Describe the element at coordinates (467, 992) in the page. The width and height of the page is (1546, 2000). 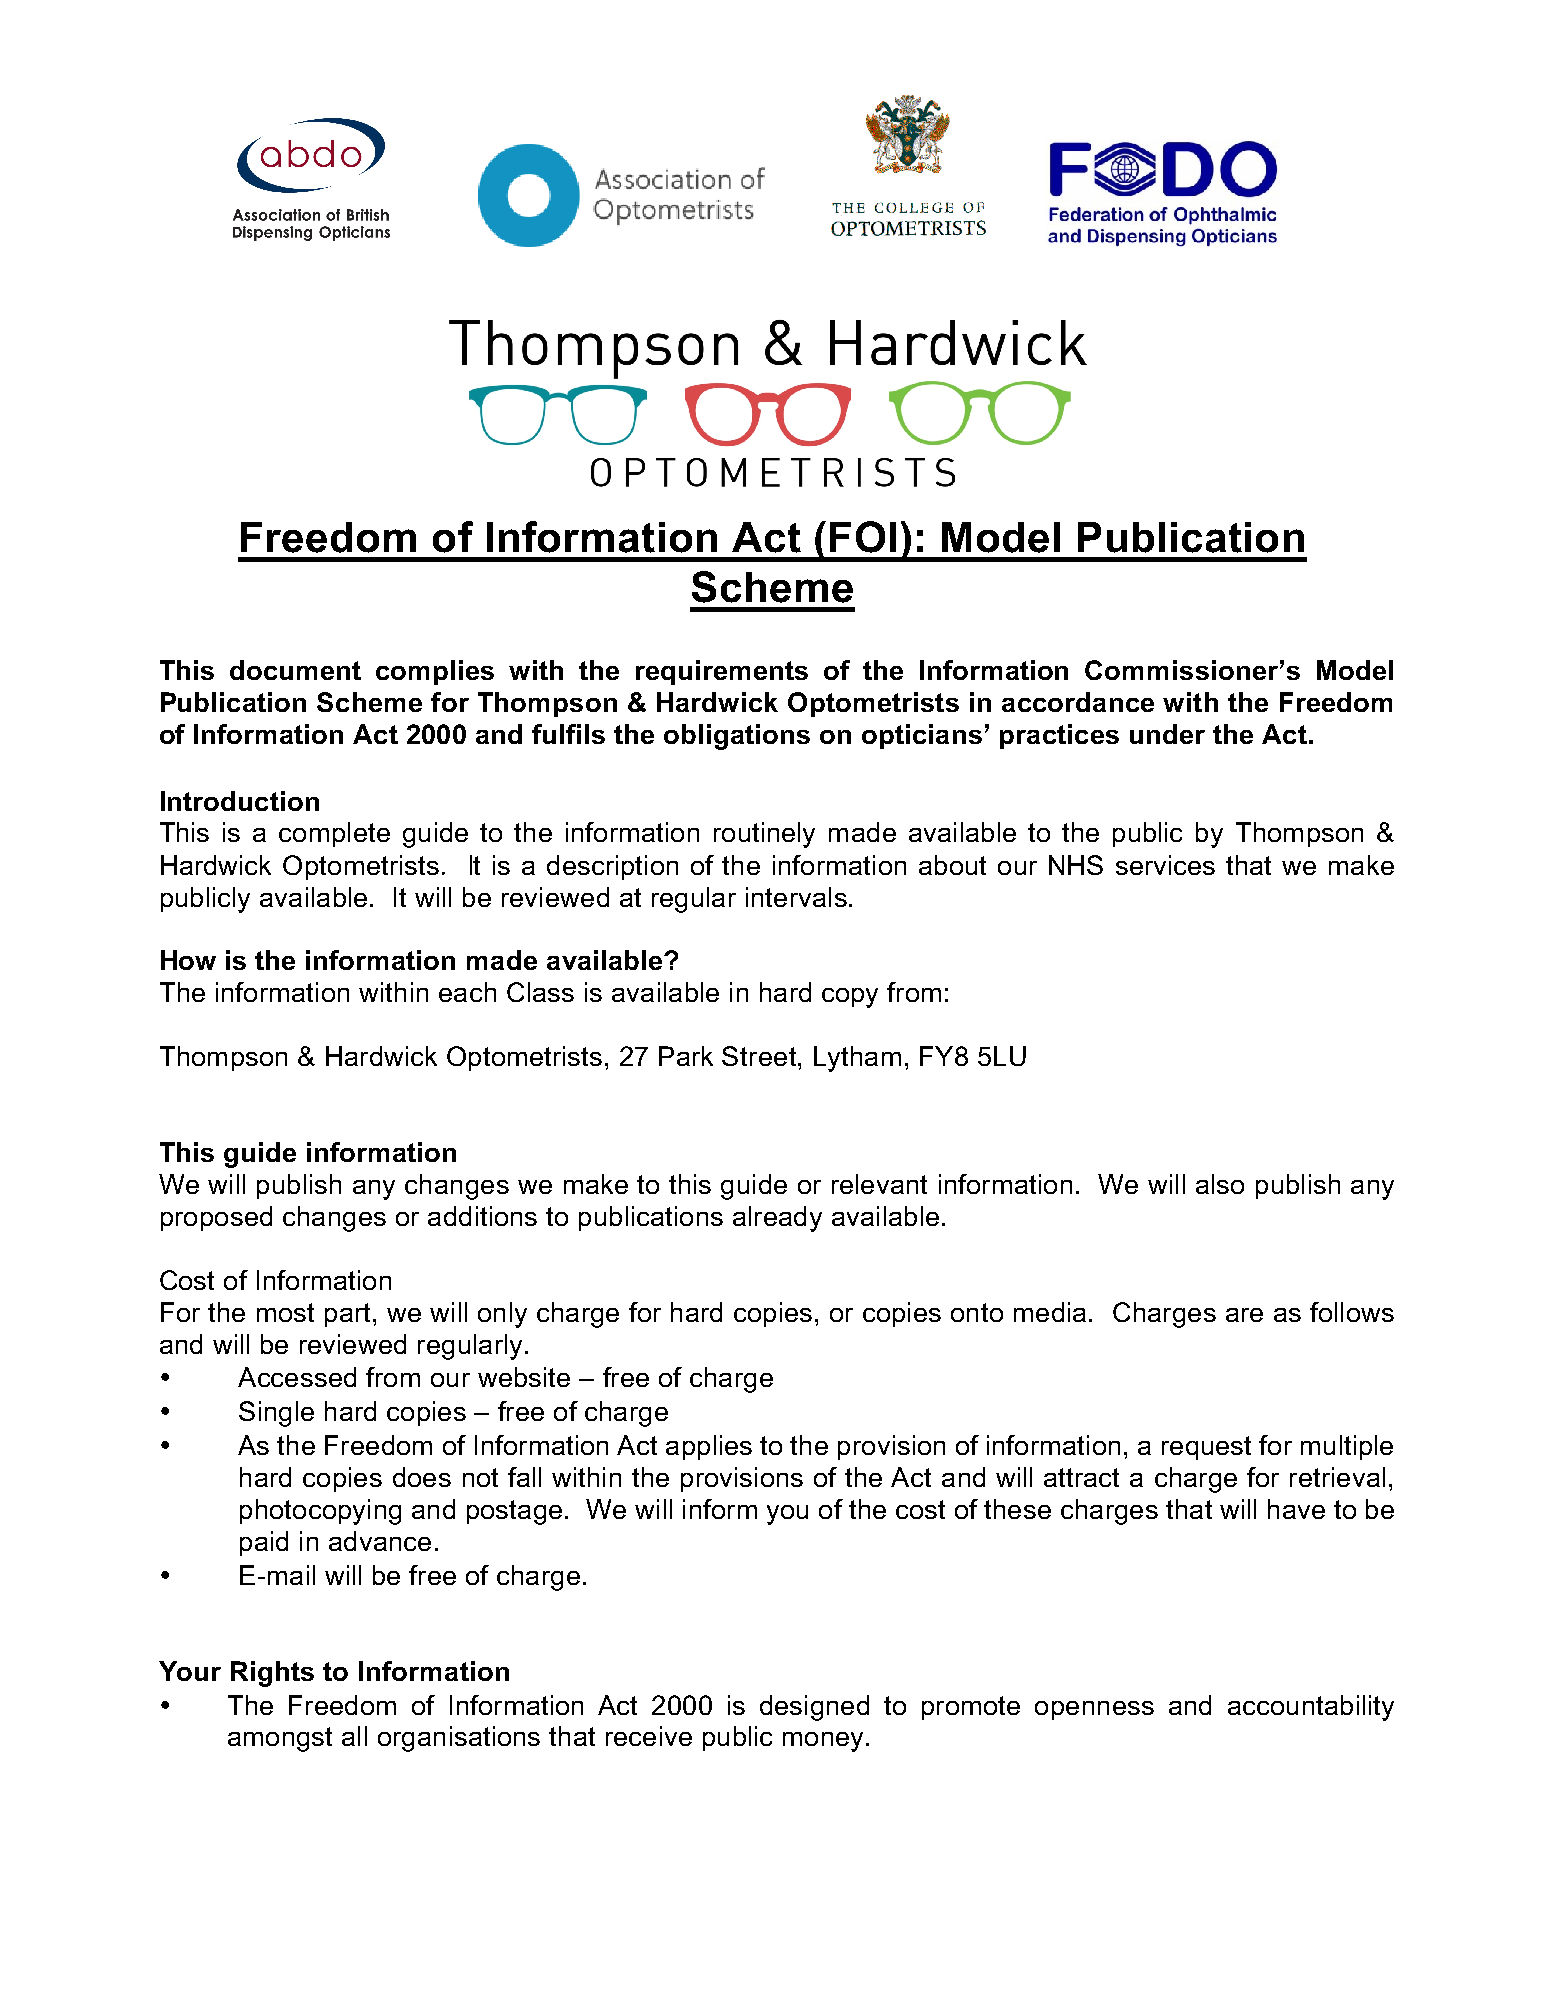
I see `each` at that location.
